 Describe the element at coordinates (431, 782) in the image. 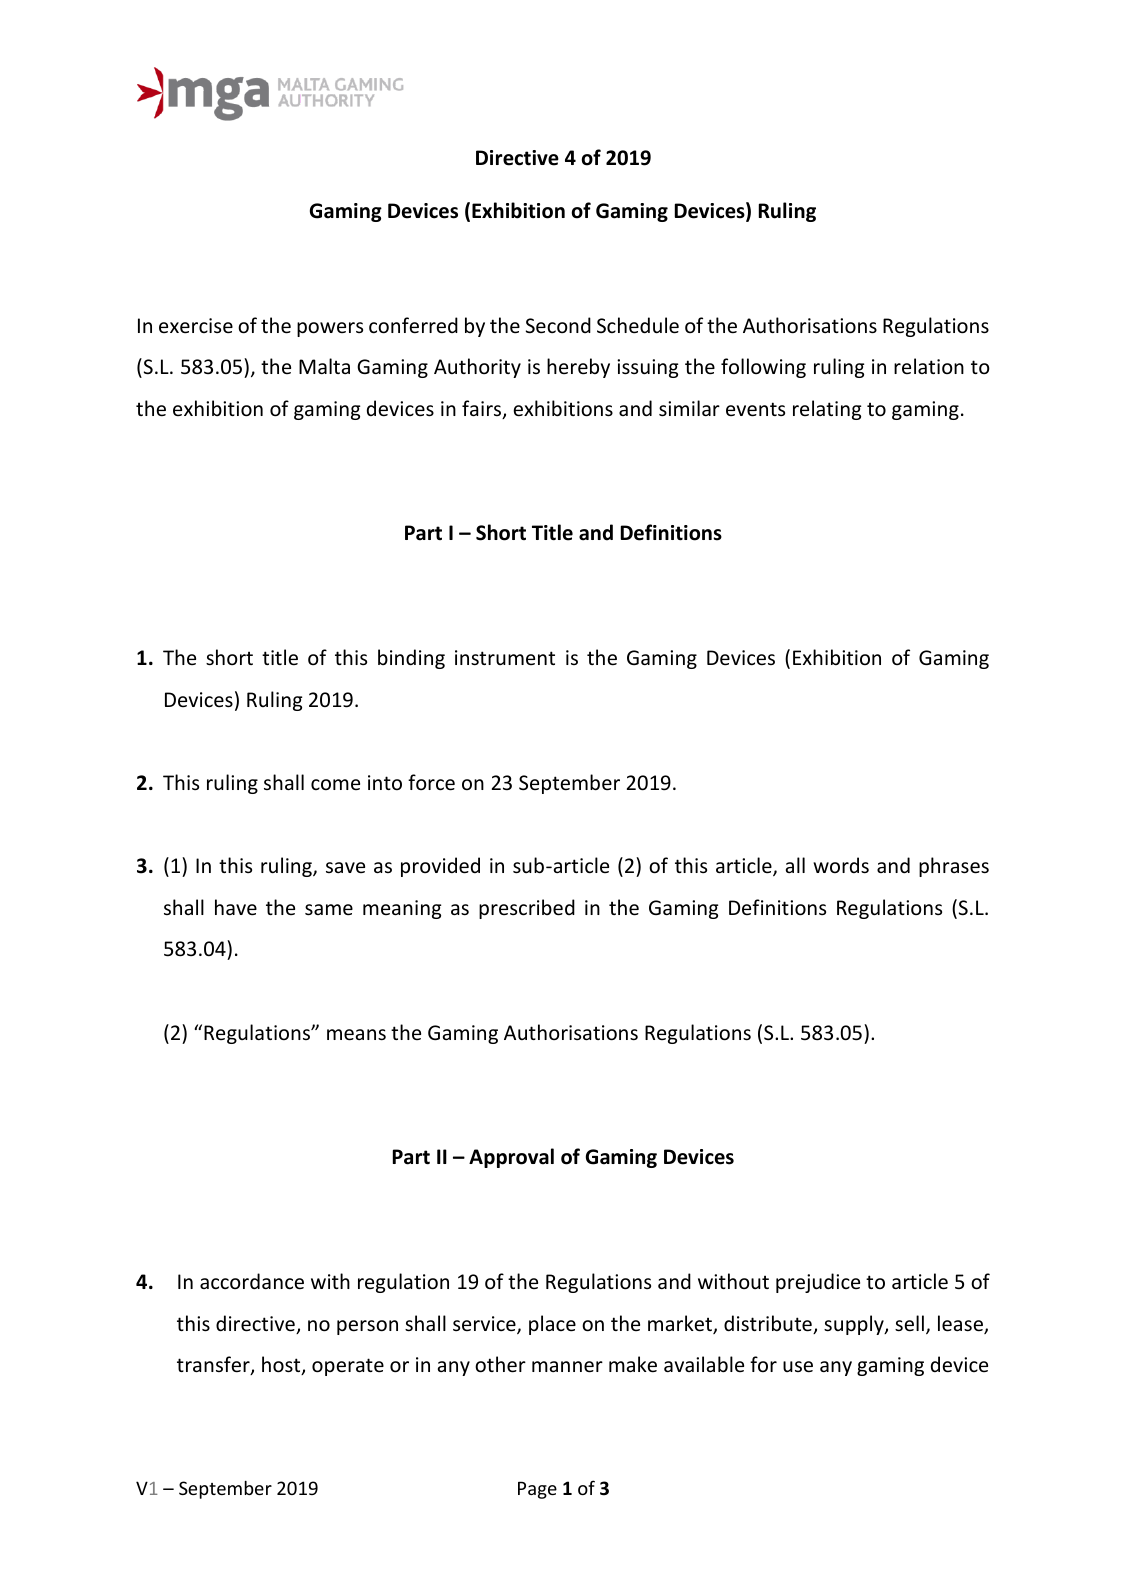

I see `force` at that location.
